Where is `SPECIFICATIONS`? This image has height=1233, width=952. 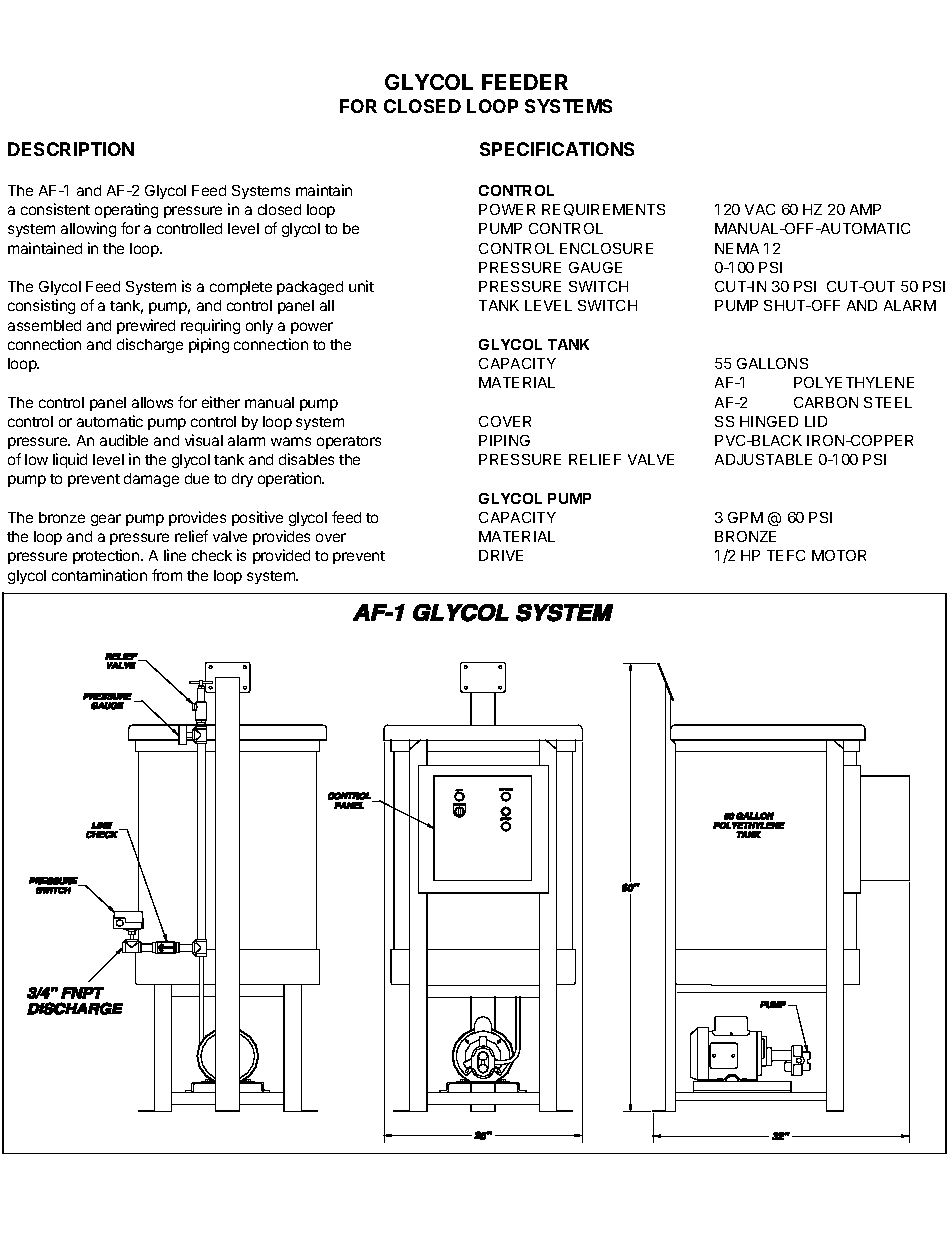 SPECIFICATIONS is located at coordinates (557, 149).
